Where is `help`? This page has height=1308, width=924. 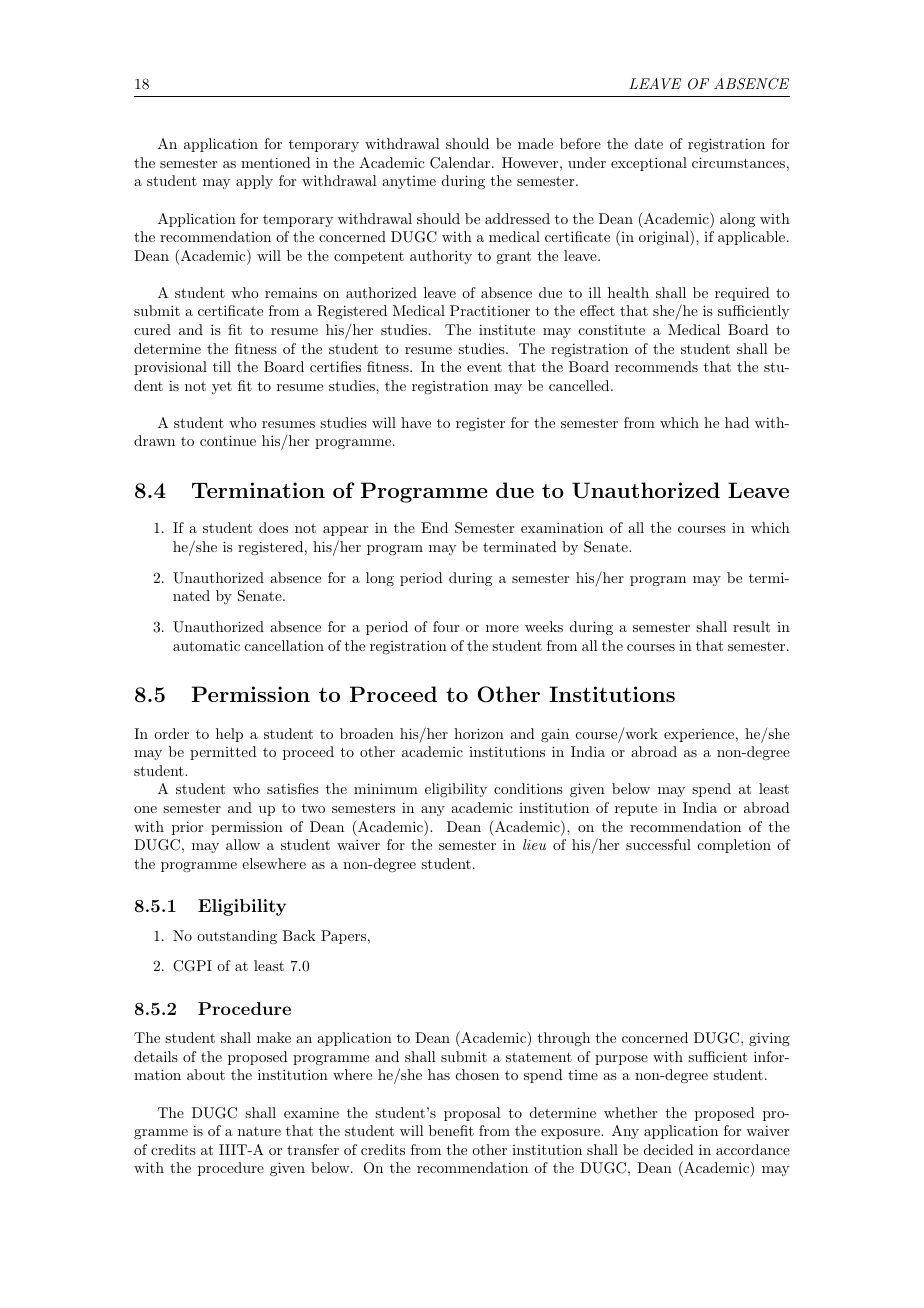 help is located at coordinates (229, 735).
